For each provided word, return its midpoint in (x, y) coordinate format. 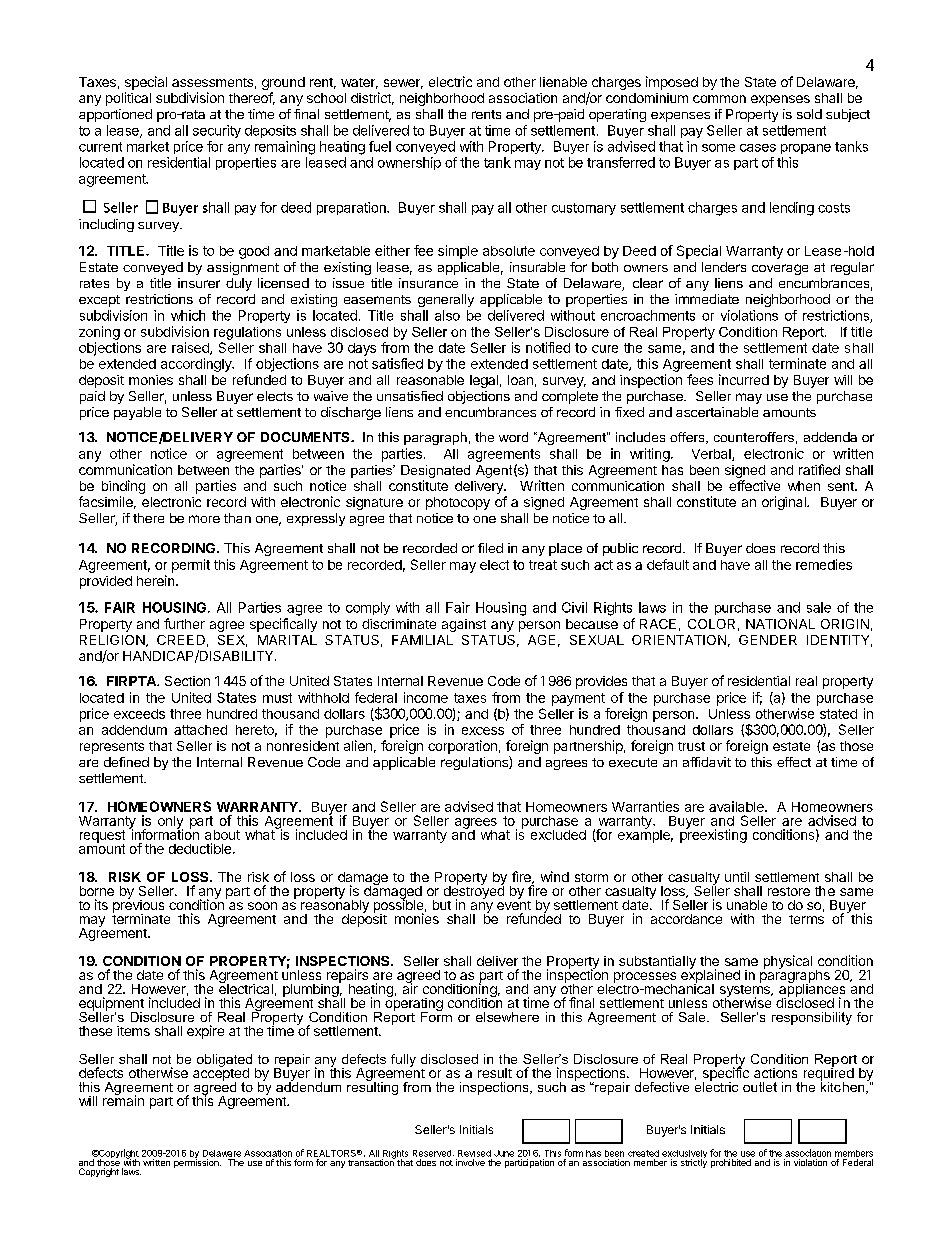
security (217, 131)
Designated (435, 471)
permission (197, 1162)
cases (758, 148)
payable (137, 413)
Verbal (712, 455)
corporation (462, 747)
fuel (380, 146)
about (222, 835)
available (737, 806)
